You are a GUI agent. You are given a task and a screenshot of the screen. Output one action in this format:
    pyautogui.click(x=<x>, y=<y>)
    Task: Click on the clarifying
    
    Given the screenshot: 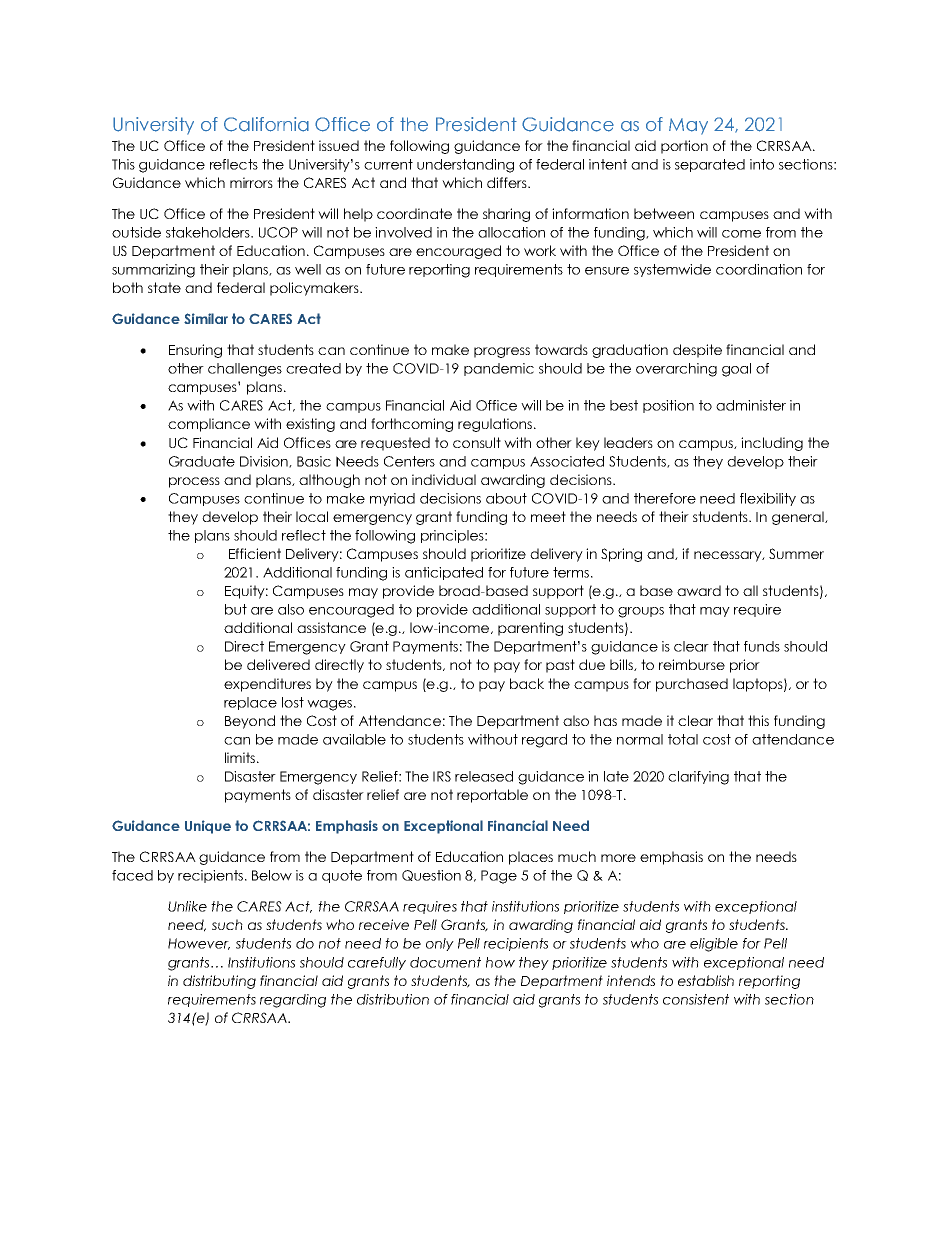 What is the action you would take?
    pyautogui.click(x=698, y=778)
